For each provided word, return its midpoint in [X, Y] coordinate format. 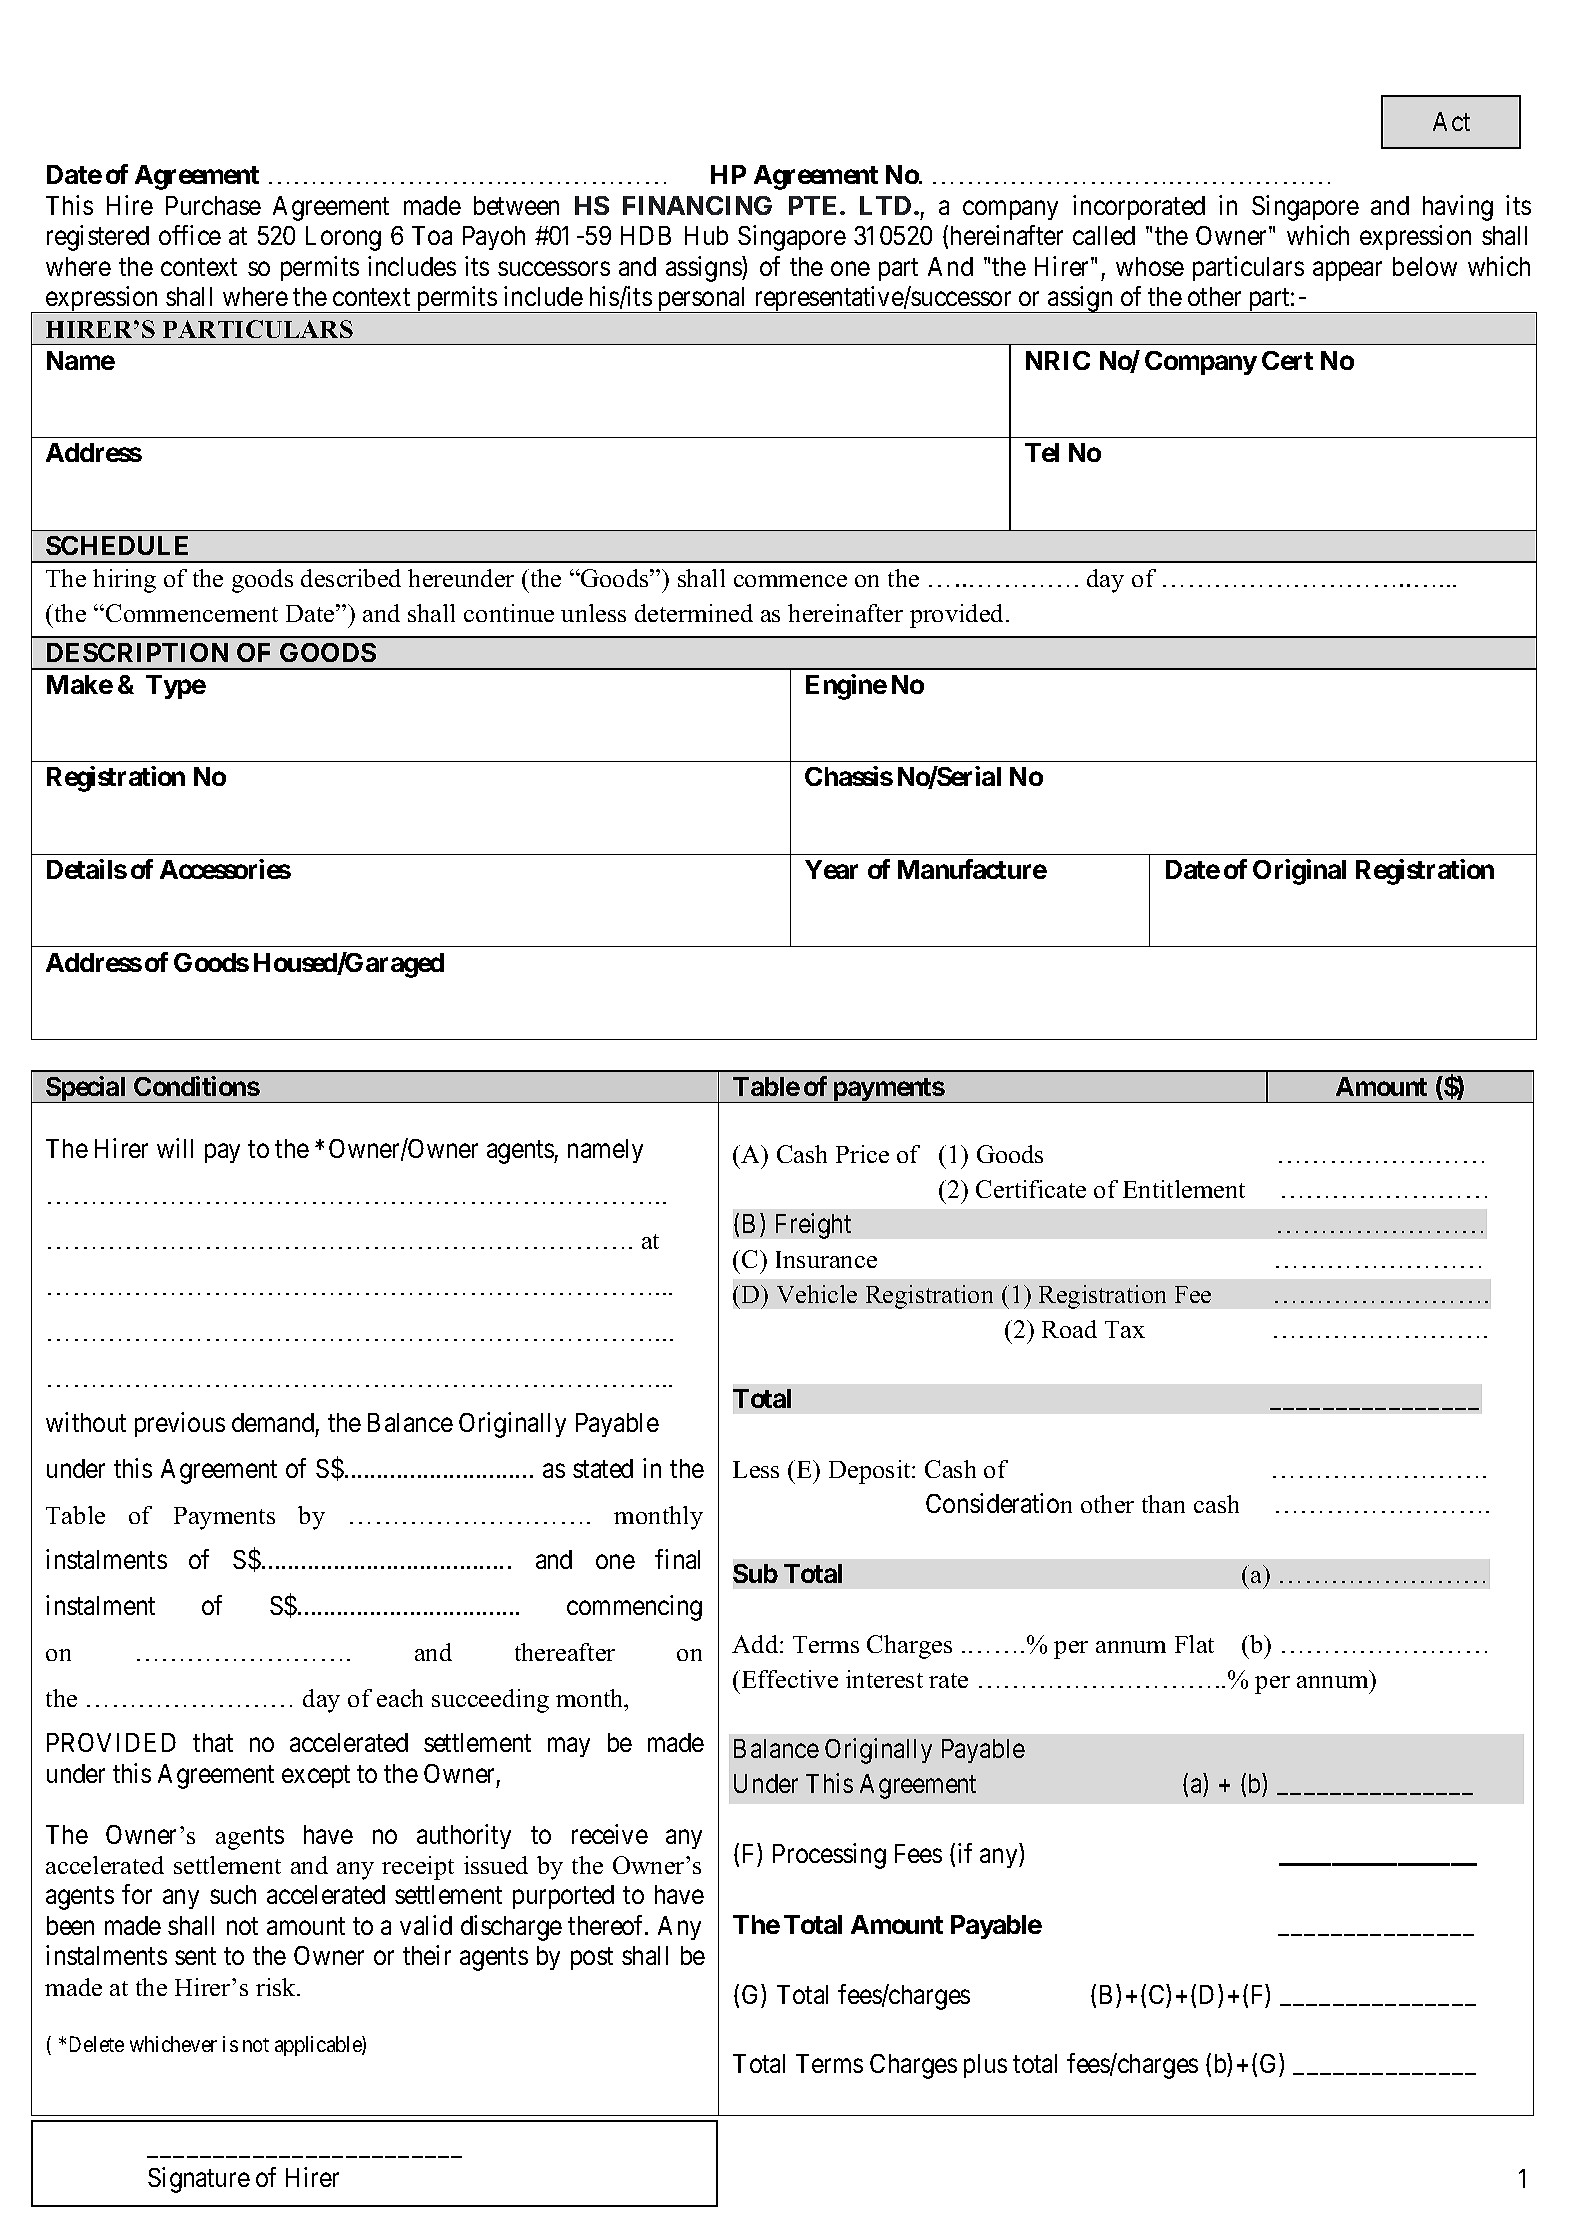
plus [985, 2066]
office [190, 235]
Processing [829, 1856]
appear [1347, 271]
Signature [199, 2180]
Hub [706, 235]
